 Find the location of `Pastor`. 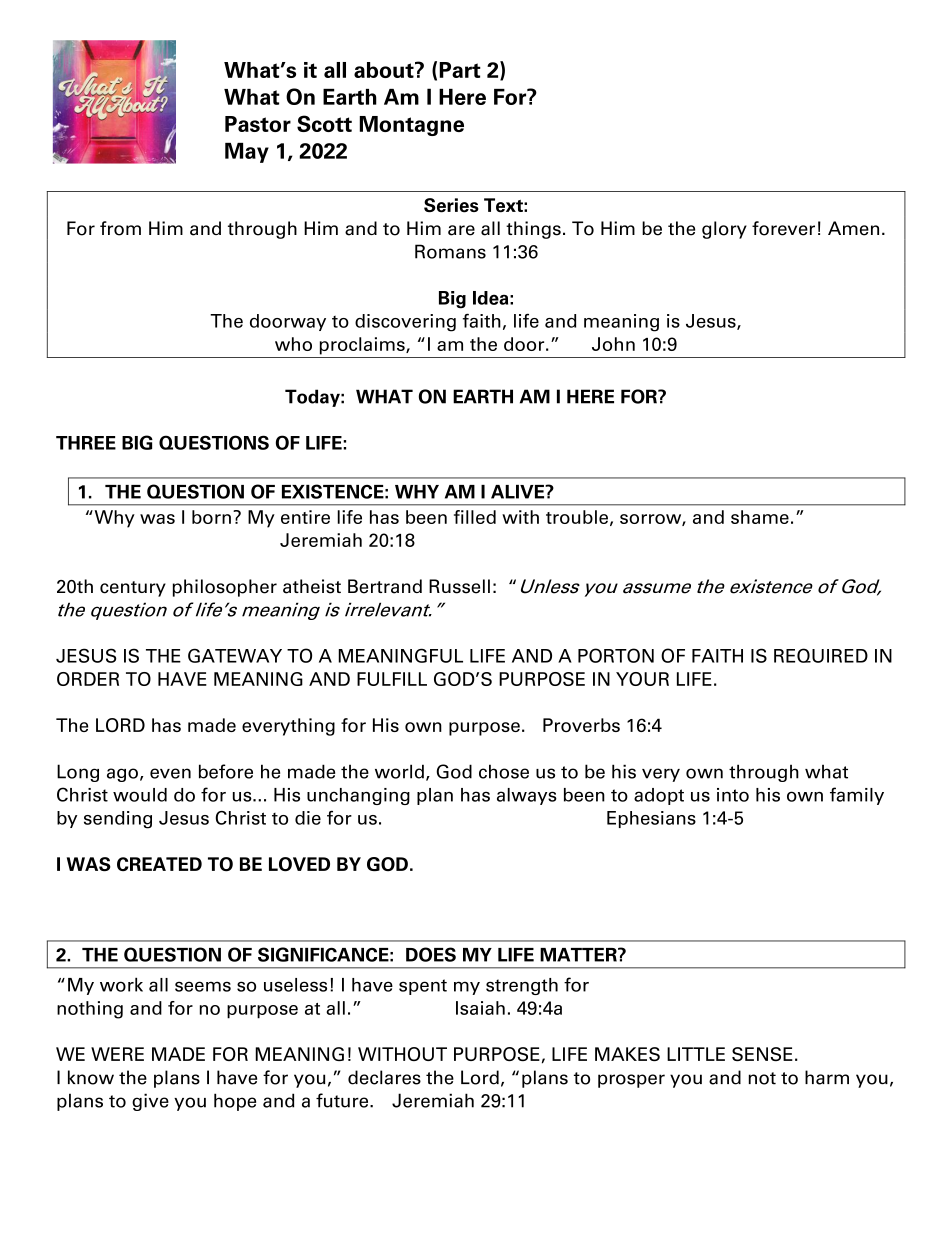

Pastor is located at coordinates (258, 124).
